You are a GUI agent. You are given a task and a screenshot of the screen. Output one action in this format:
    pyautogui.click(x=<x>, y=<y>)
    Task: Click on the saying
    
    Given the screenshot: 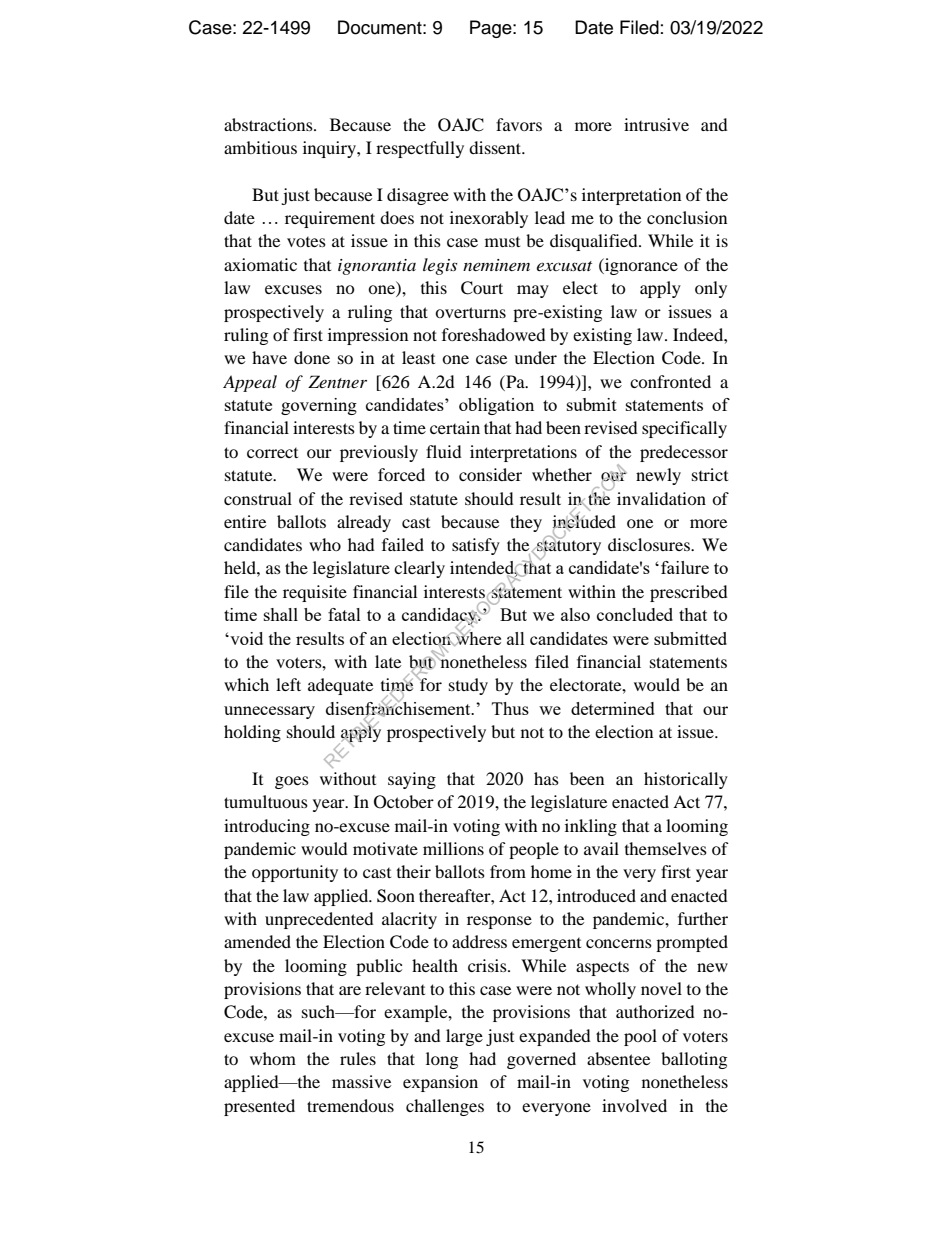 What is the action you would take?
    pyautogui.click(x=412, y=780)
